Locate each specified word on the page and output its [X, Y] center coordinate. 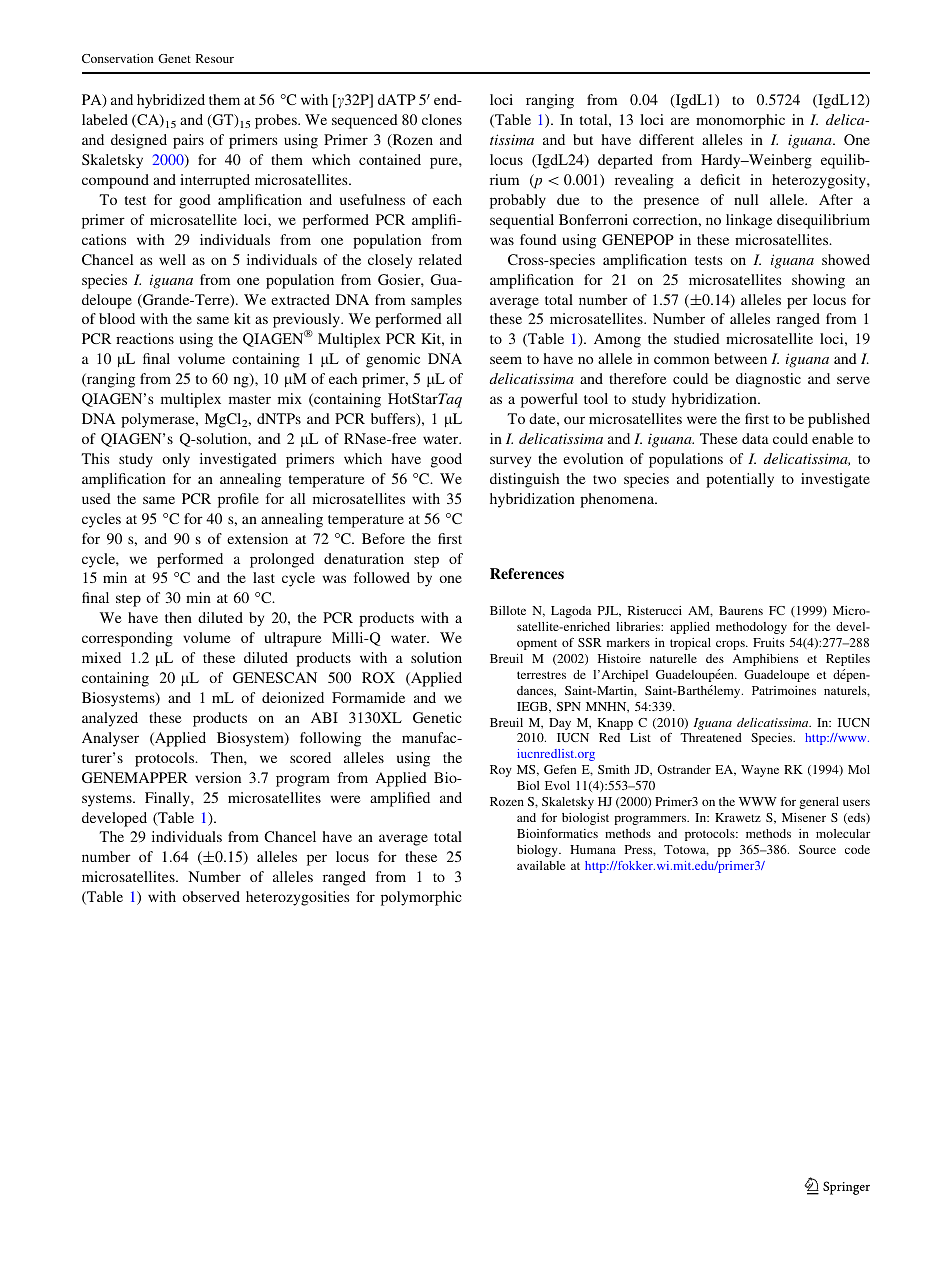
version [218, 777]
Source [817, 849]
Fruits [768, 642]
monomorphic [740, 121]
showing [818, 281]
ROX [378, 677]
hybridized [171, 101]
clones [442, 119]
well [172, 259]
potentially [740, 480]
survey [510, 462]
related [440, 259]
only [176, 460]
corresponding [127, 639]
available [541, 865]
